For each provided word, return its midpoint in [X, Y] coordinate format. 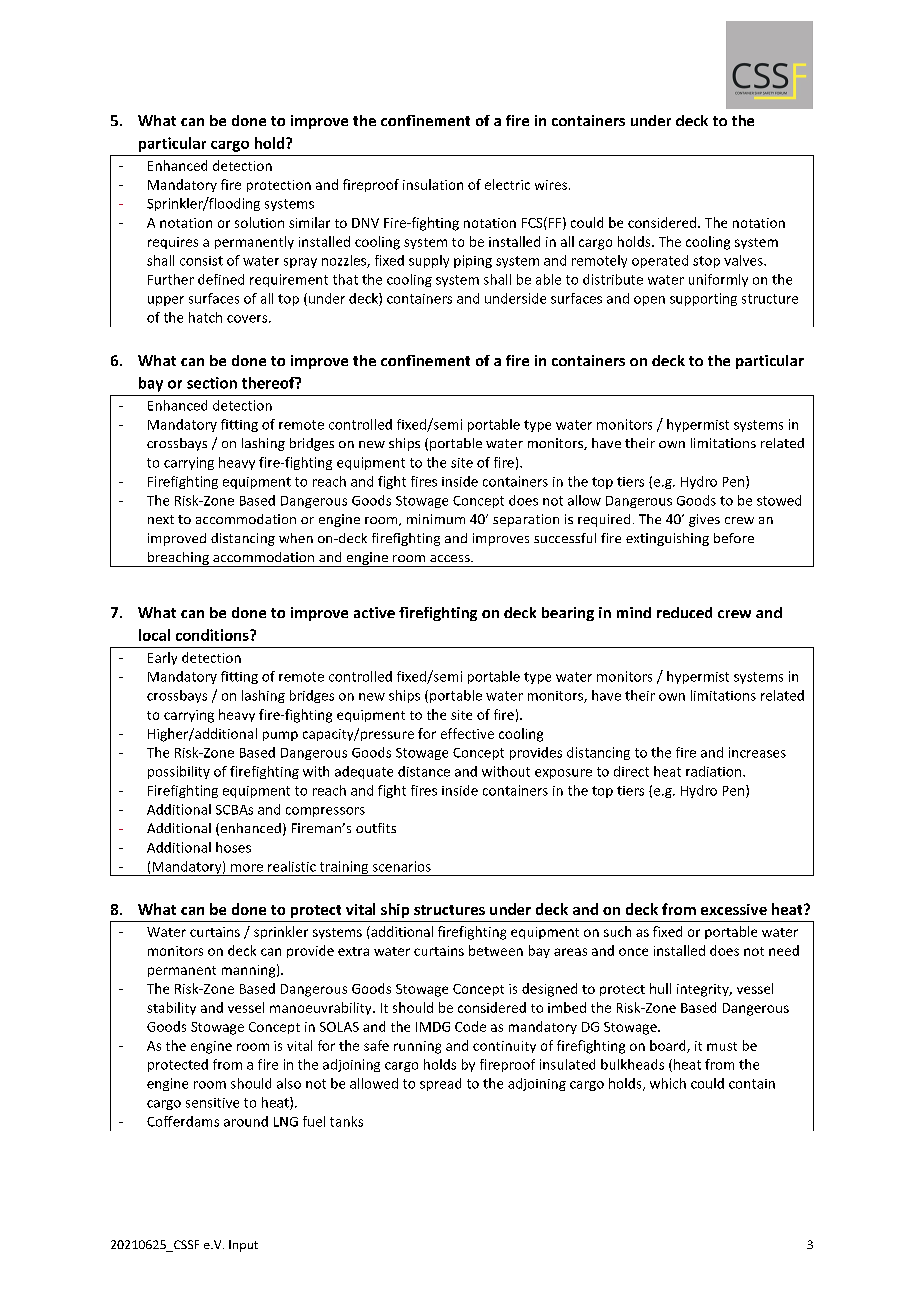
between [496, 950]
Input [243, 1246]
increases [757, 752]
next [161, 519]
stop [706, 262]
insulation [433, 184]
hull [660, 988]
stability [171, 1008]
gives [704, 520]
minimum [436, 519]
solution [259, 222]
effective [467, 733]
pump [280, 736]
